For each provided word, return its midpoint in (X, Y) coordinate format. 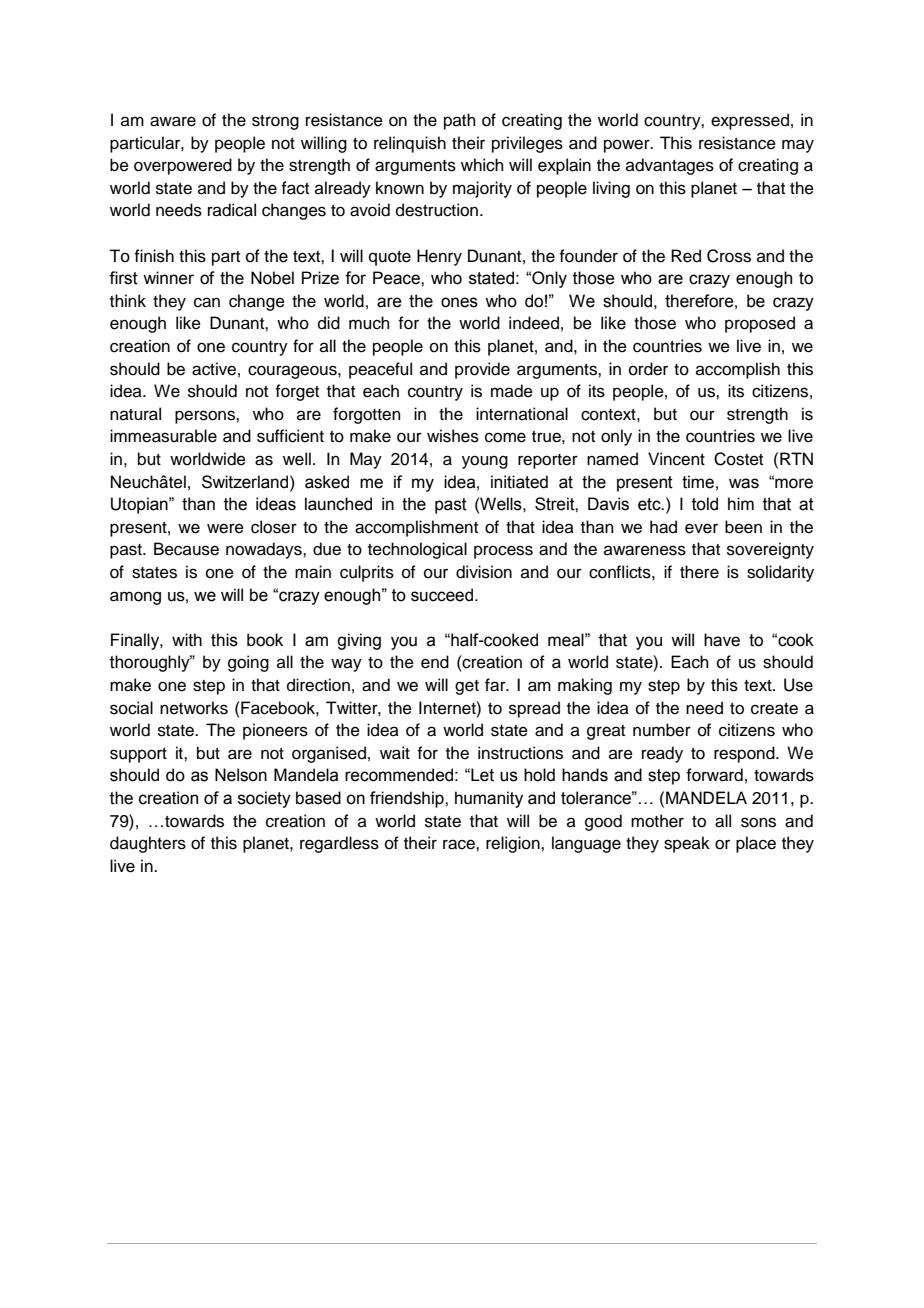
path (460, 121)
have (722, 640)
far (496, 685)
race (460, 844)
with (187, 640)
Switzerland (246, 482)
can (207, 302)
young (485, 462)
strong (275, 122)
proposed (760, 324)
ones (459, 302)
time (698, 482)
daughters (148, 844)
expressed (750, 121)
